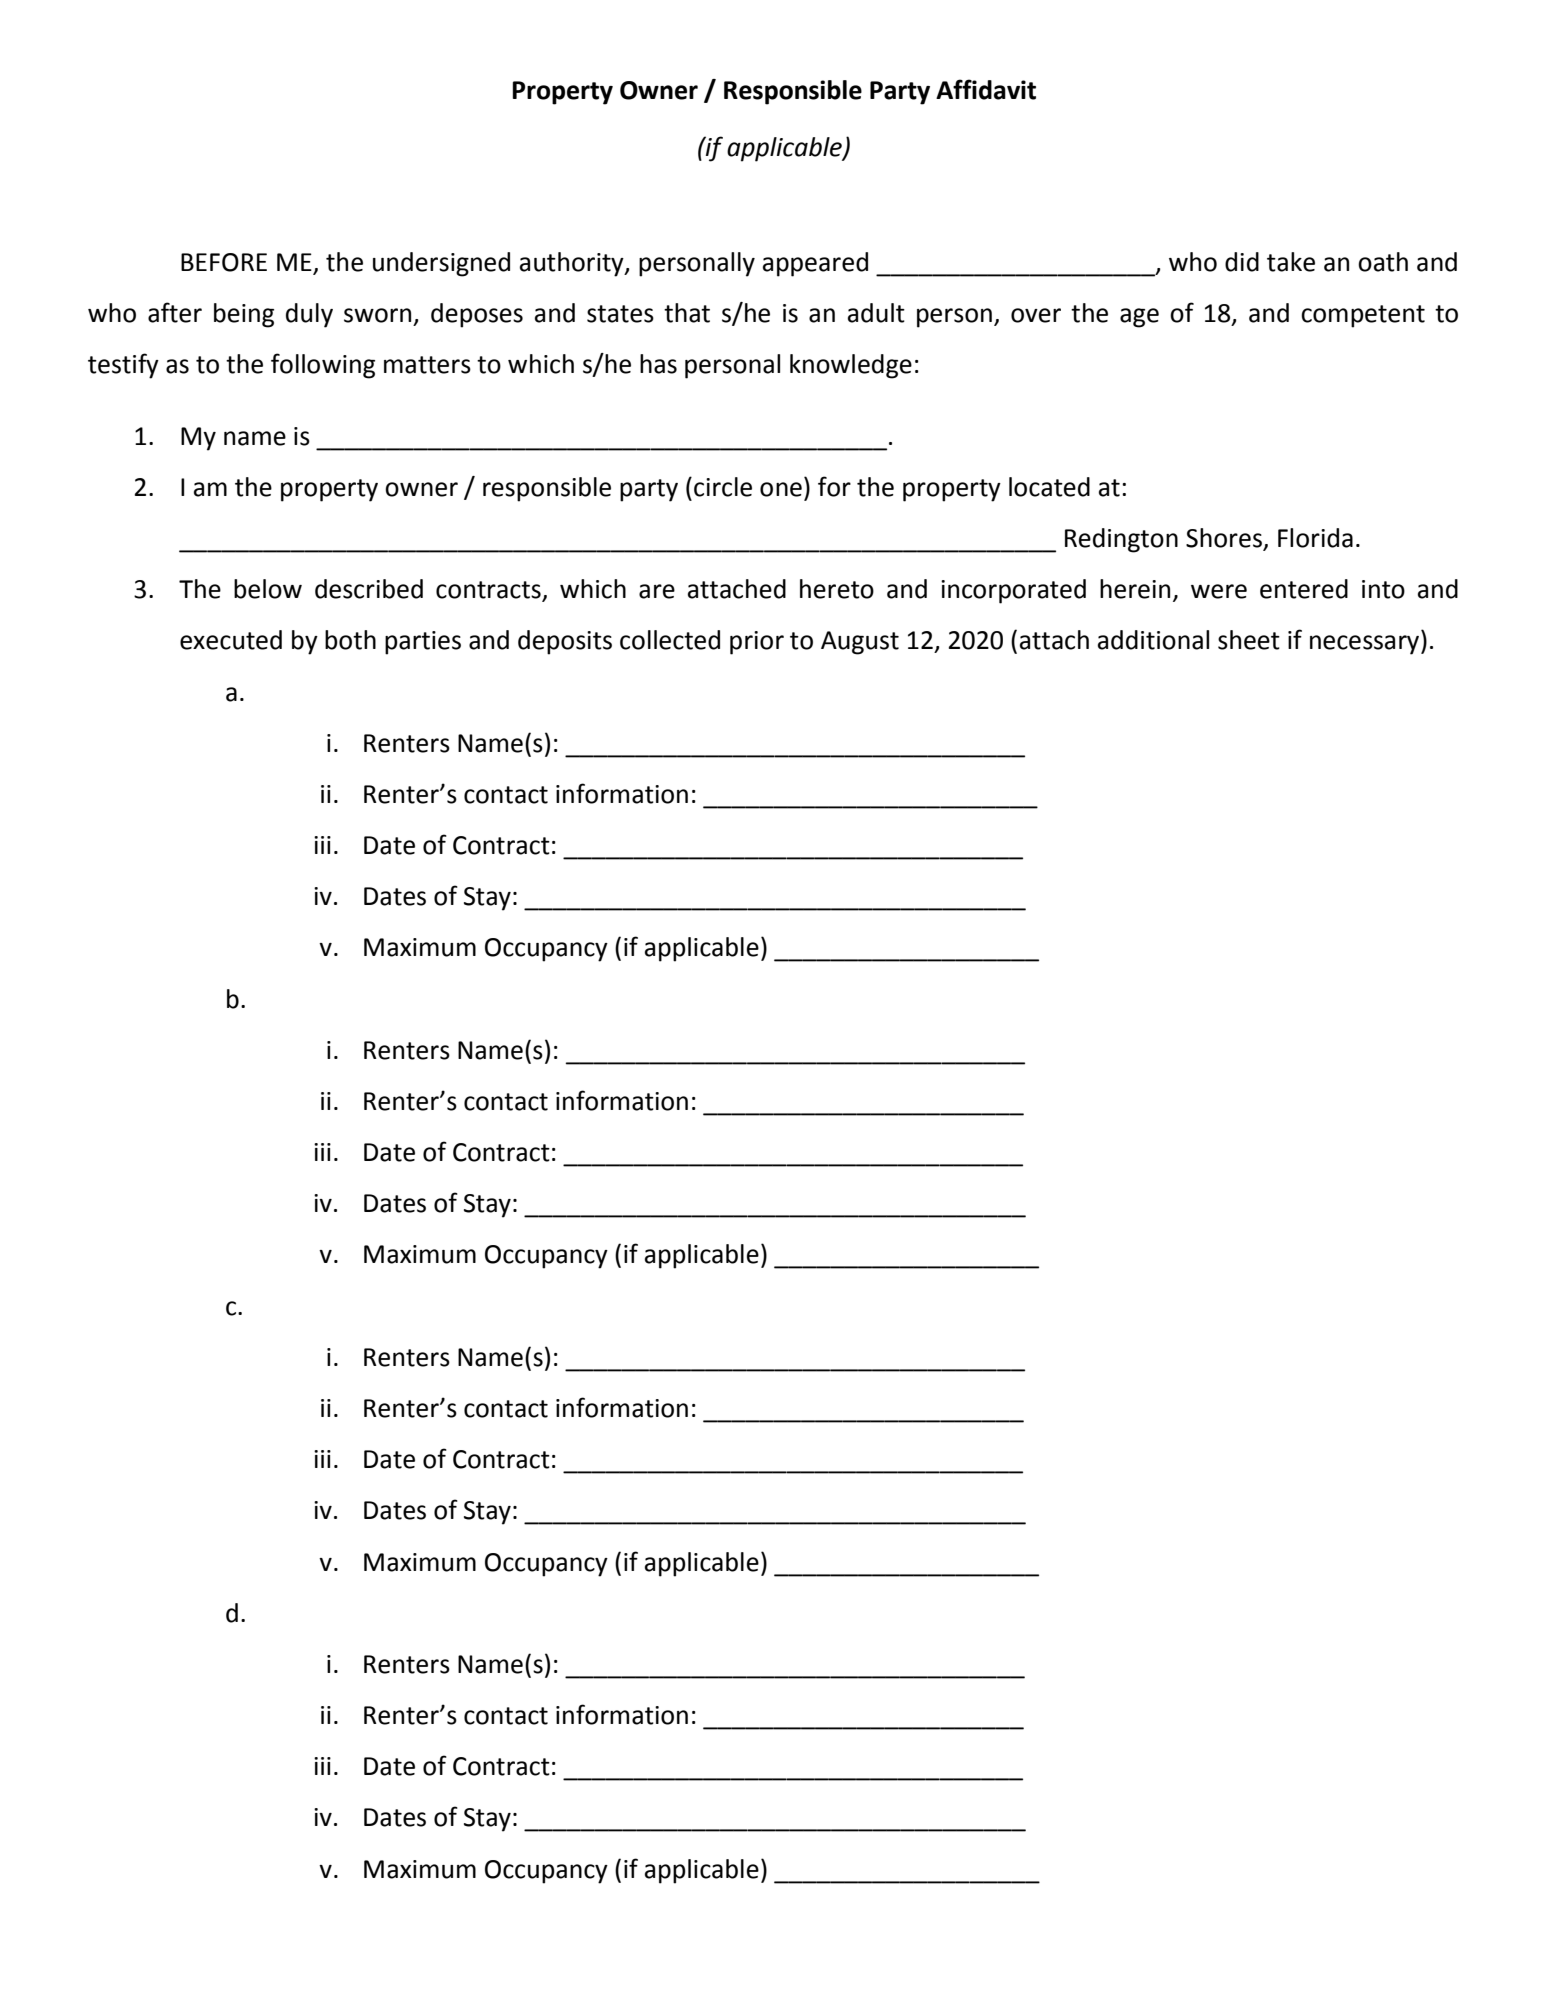  What do you see at coordinates (231, 640) in the page?
I see `executed` at bounding box center [231, 640].
